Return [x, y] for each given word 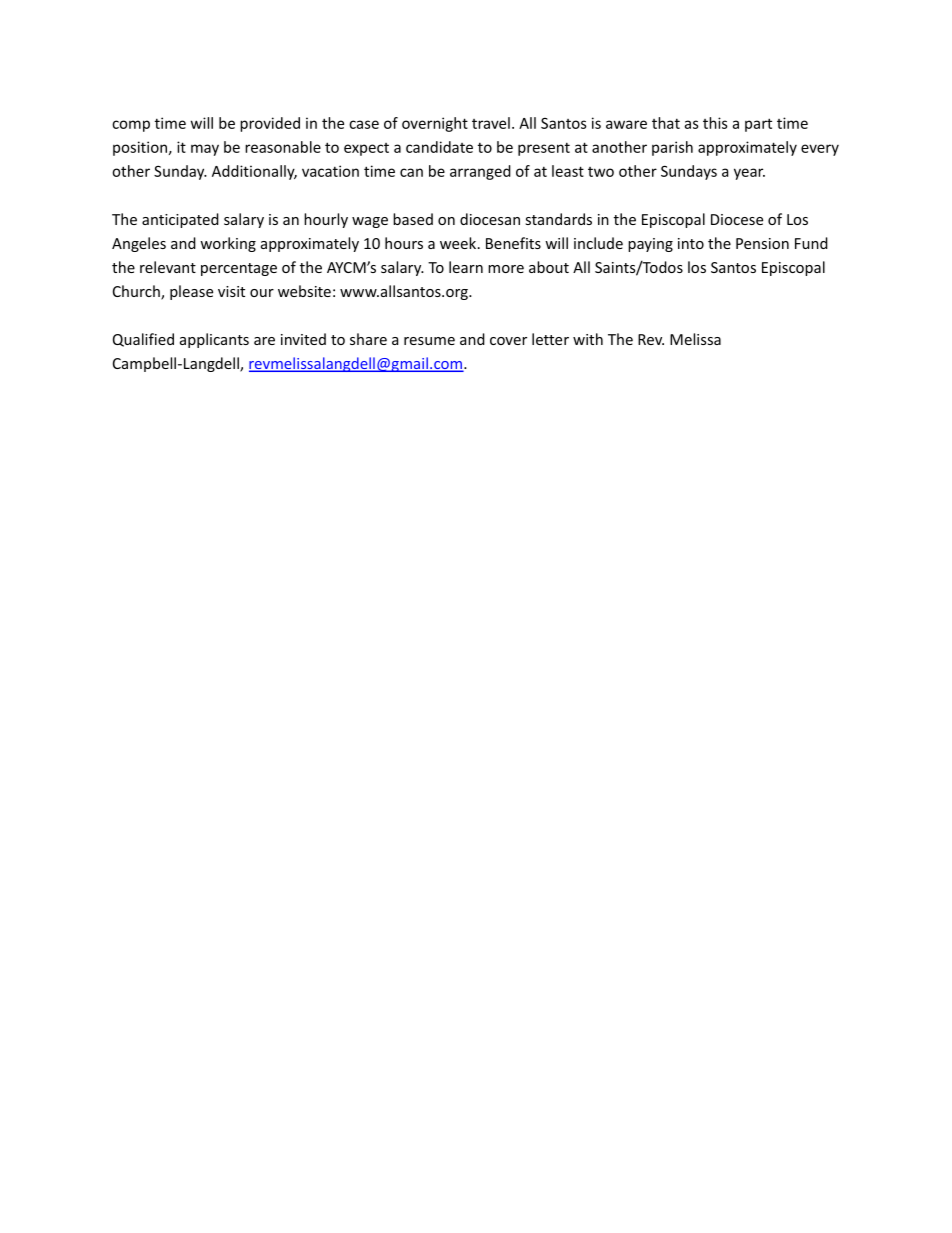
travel [491, 123]
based [413, 219]
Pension [762, 243]
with [588, 339]
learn [466, 267]
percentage [239, 269]
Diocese [737, 219]
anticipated [180, 220]
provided [270, 124]
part [758, 125]
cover [508, 341]
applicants [214, 340]
